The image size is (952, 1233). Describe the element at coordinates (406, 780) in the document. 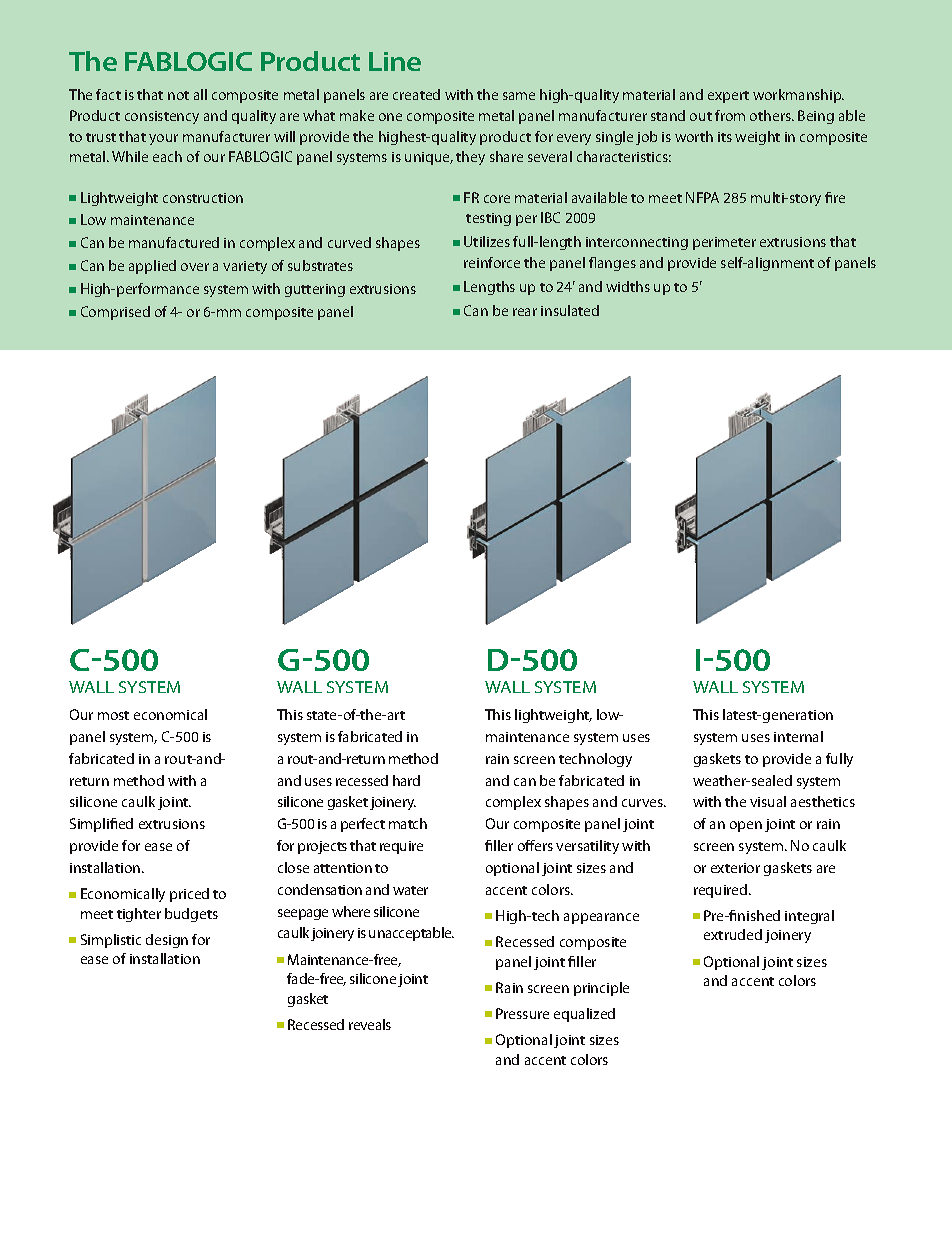

I see `hard` at that location.
